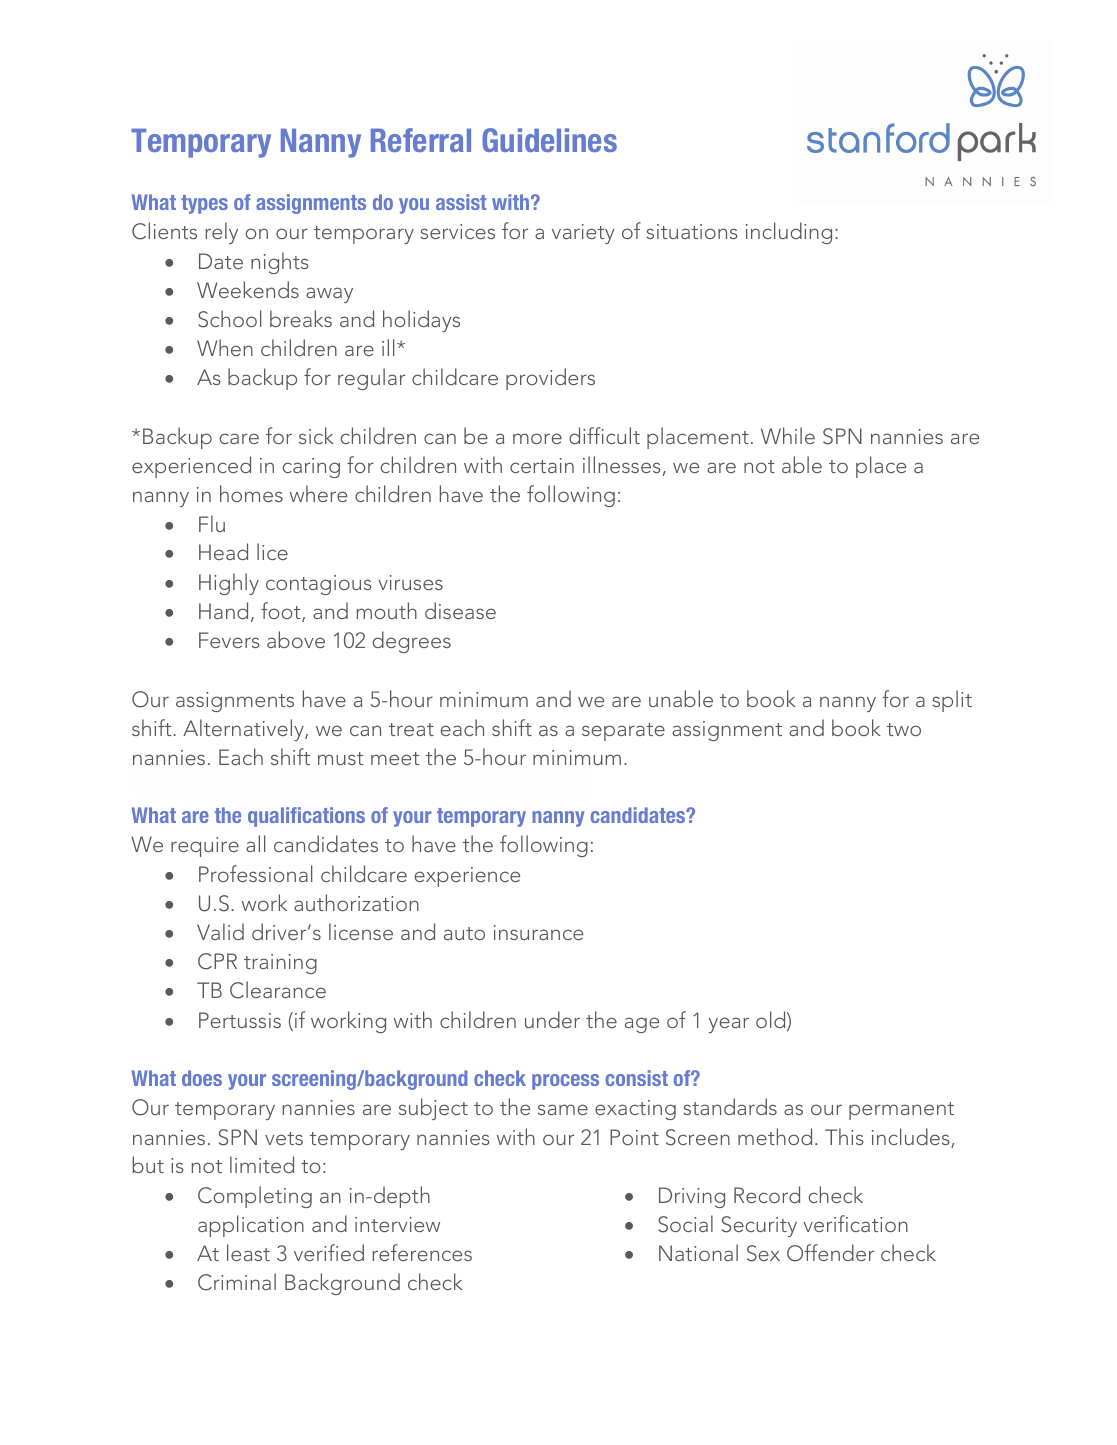  What do you see at coordinates (904, 729) in the screenshot?
I see `two` at bounding box center [904, 729].
